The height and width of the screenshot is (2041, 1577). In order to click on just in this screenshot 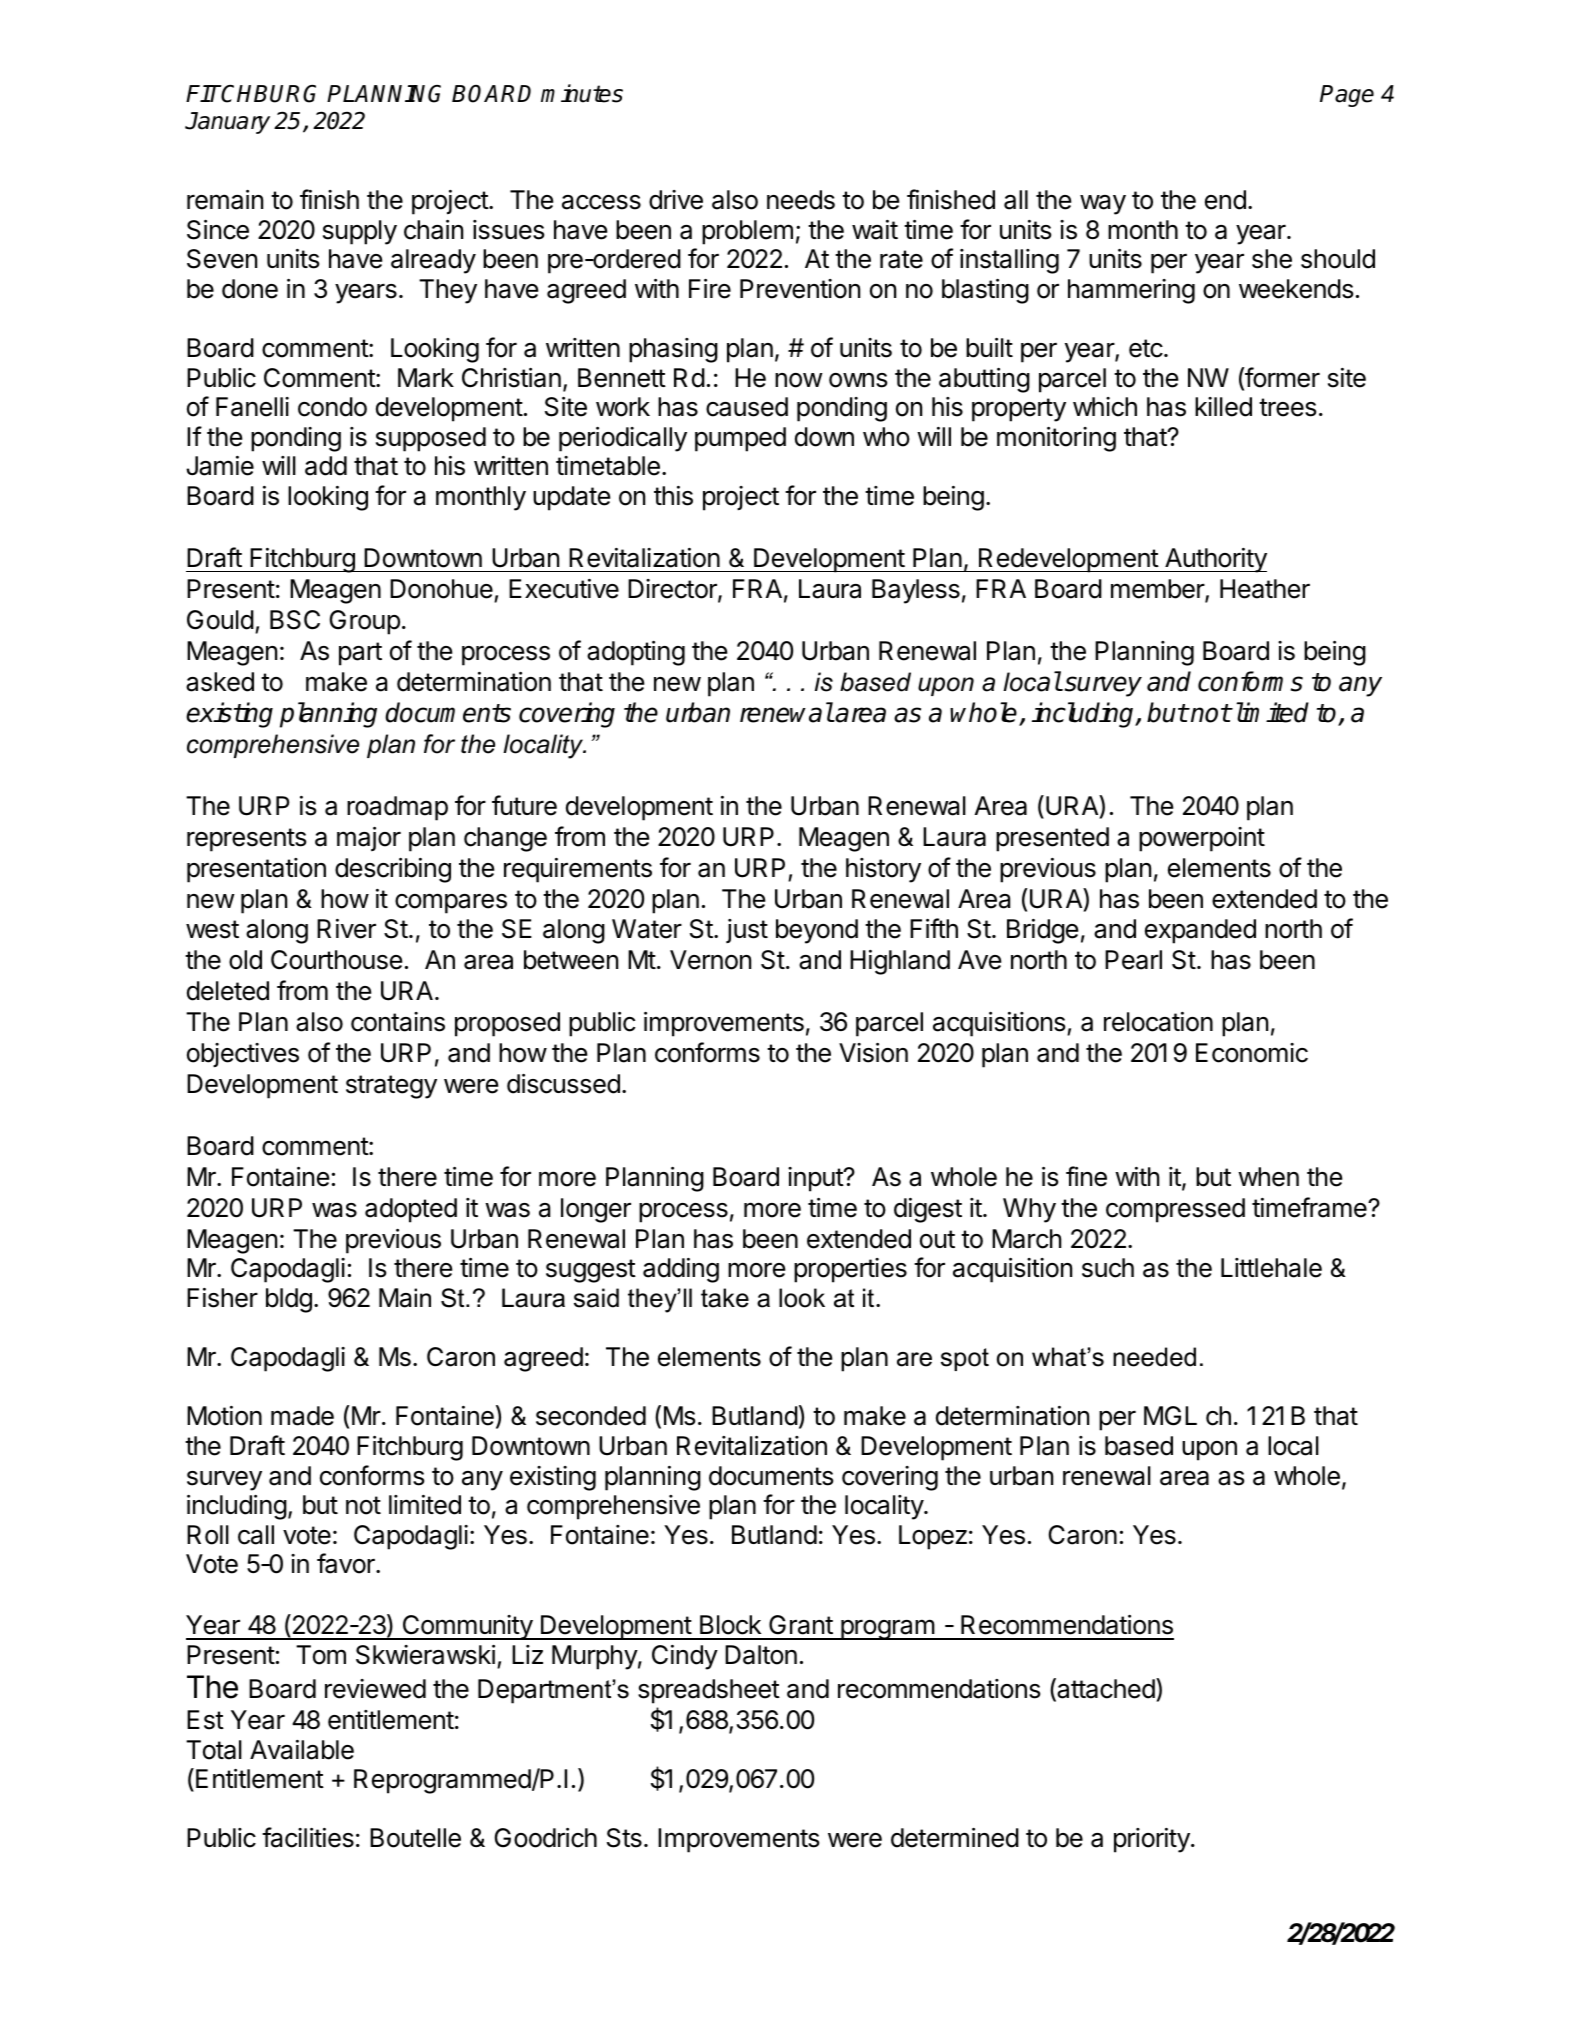, I will do `click(747, 931)`.
